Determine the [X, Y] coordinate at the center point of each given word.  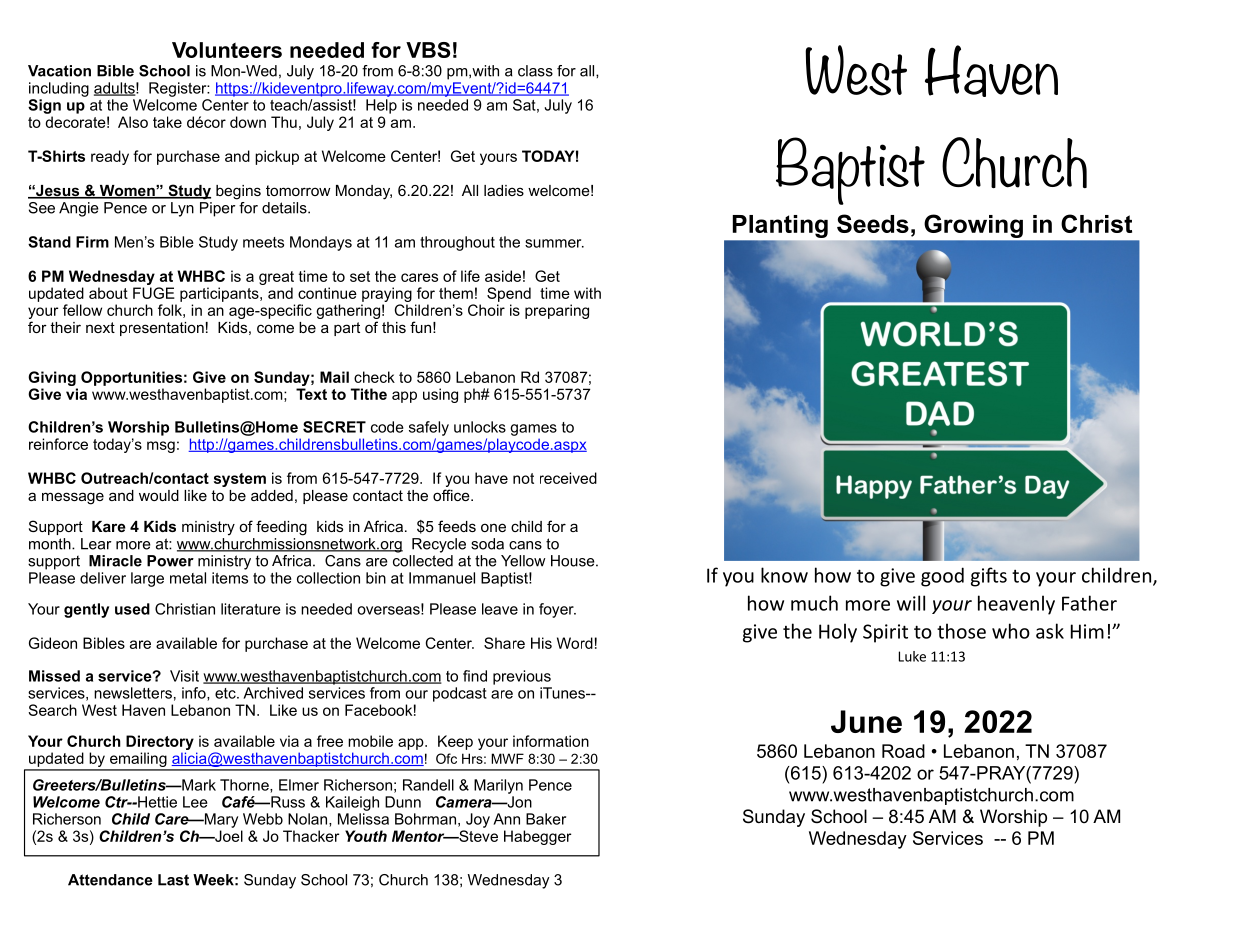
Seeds [873, 223]
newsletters [133, 693]
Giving [52, 378]
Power [170, 561]
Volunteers [227, 50]
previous [522, 677]
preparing [557, 311]
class [535, 71]
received [568, 478]
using [440, 395]
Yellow [523, 561]
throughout [457, 243]
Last [173, 880]
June [866, 721]
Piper [218, 209]
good [942, 577]
